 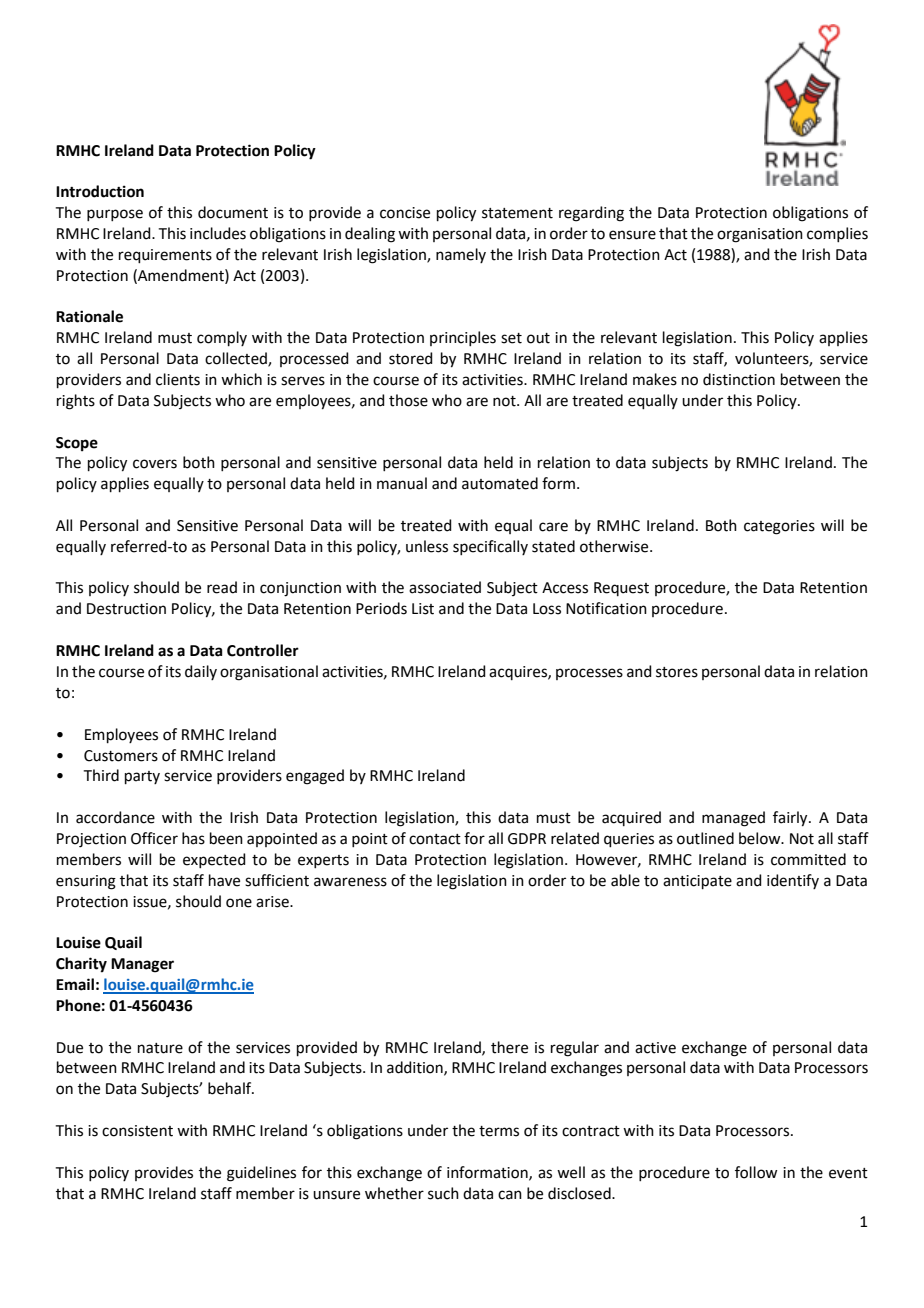 I want to click on specifically, so click(x=490, y=547).
